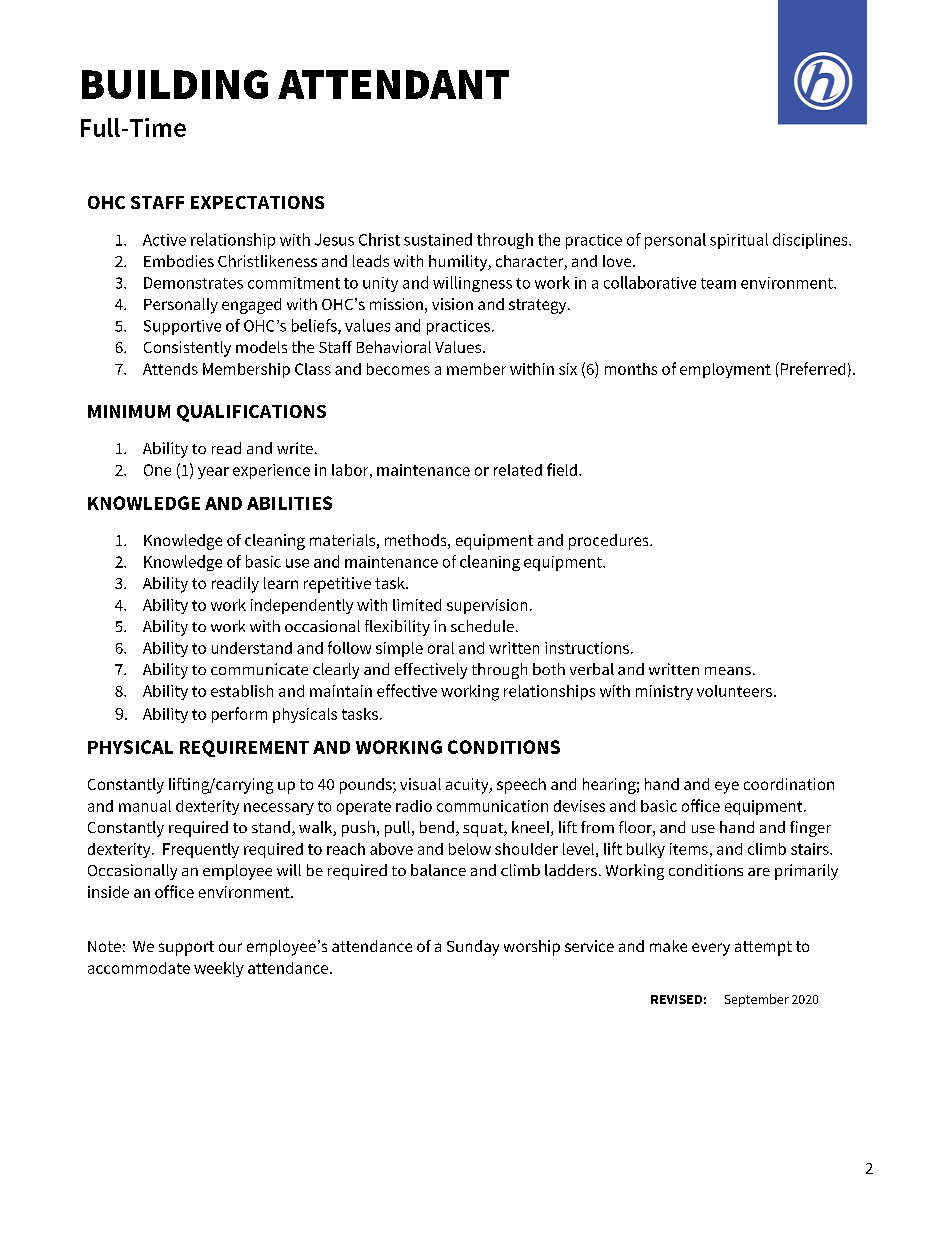 The height and width of the screenshot is (1233, 952). What do you see at coordinates (518, 470) in the screenshot?
I see `related` at bounding box center [518, 470].
